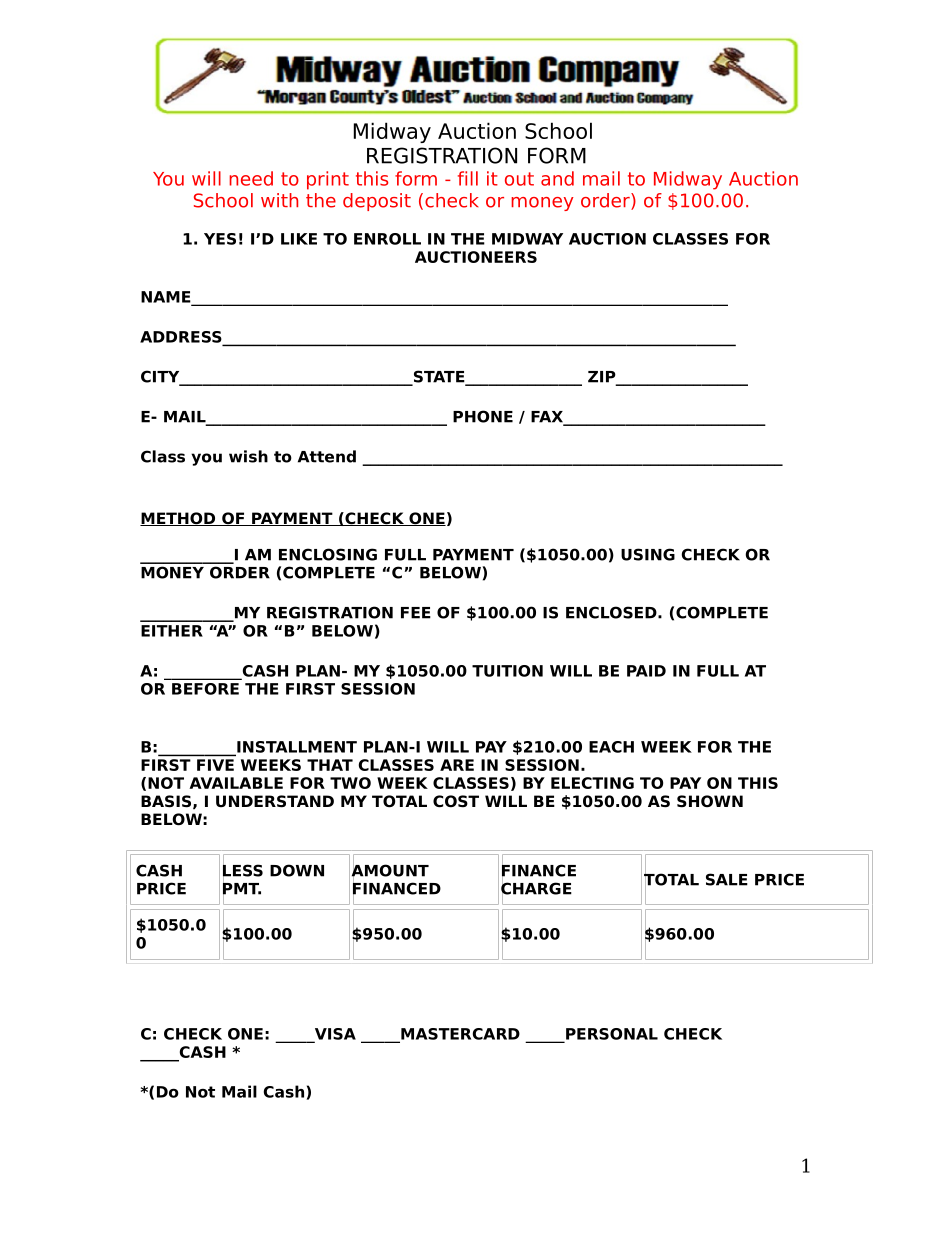 The width and height of the document is (952, 1233). Describe the element at coordinates (205, 689) in the document. I see `BEFORE` at that location.
